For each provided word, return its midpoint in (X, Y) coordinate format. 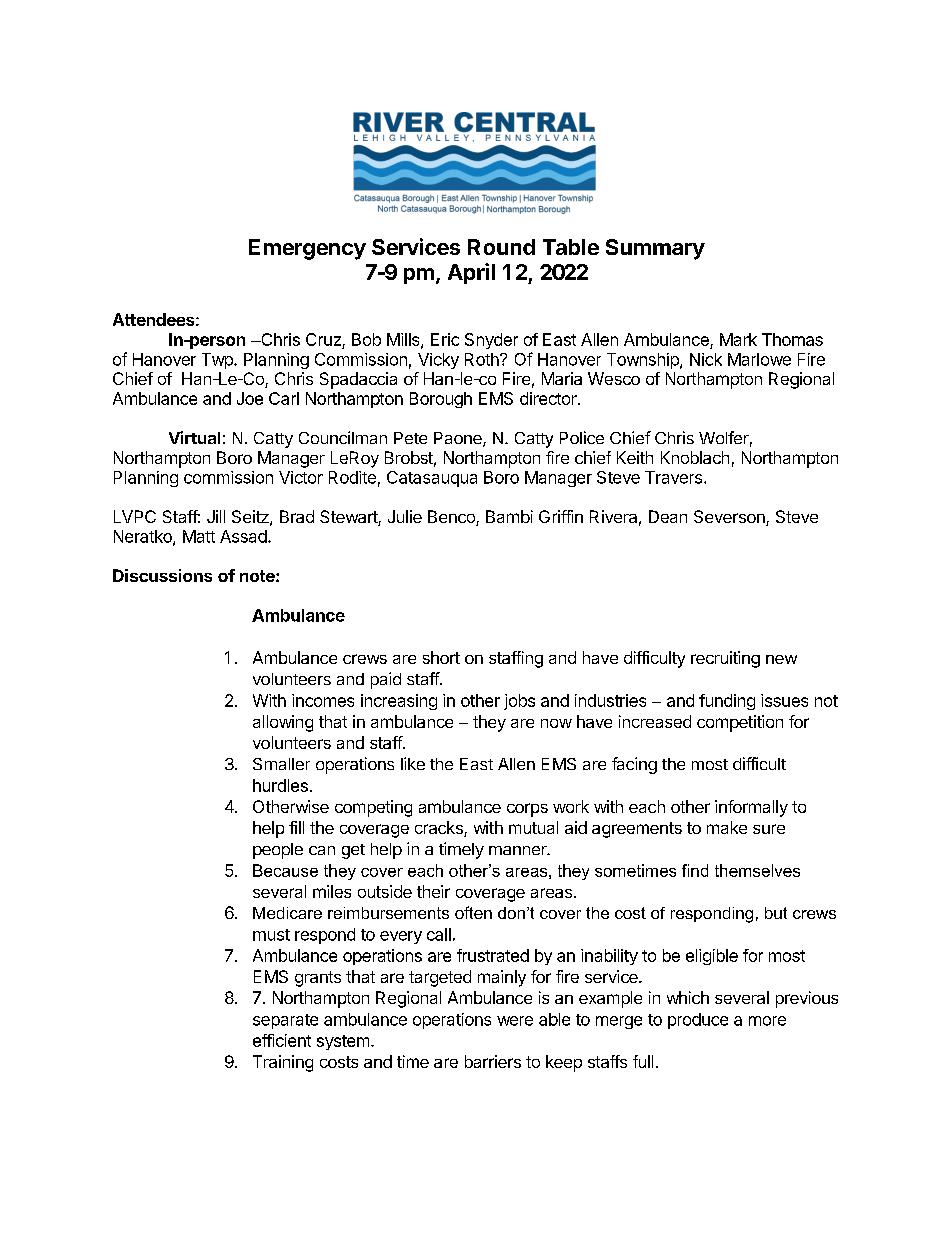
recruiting (725, 659)
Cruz (323, 339)
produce (698, 1021)
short (441, 657)
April (471, 273)
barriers (493, 1061)
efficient (282, 1040)
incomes (323, 700)
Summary (655, 249)
